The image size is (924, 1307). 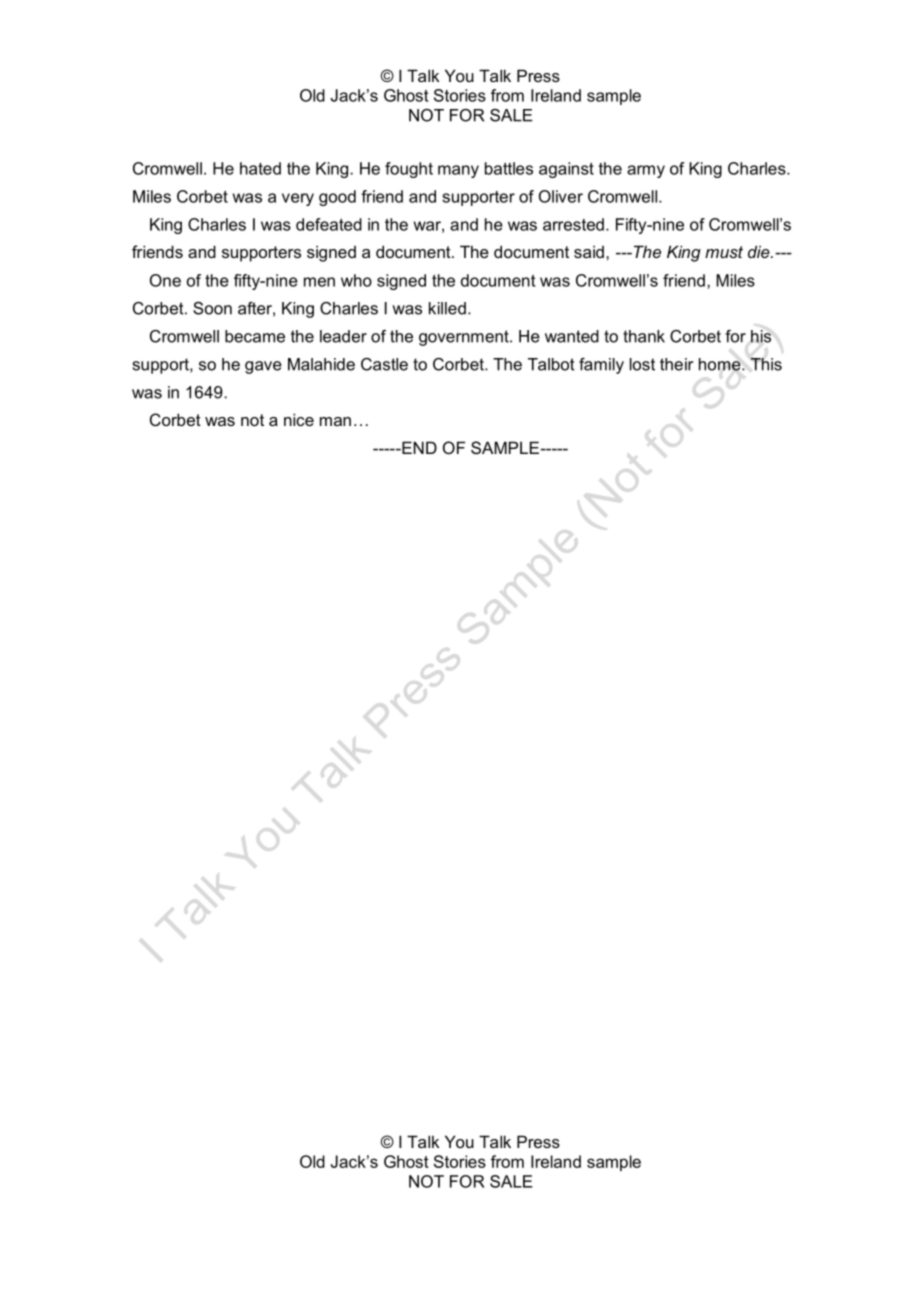 What do you see at coordinates (551, 364) in the screenshot?
I see `Talbot` at bounding box center [551, 364].
